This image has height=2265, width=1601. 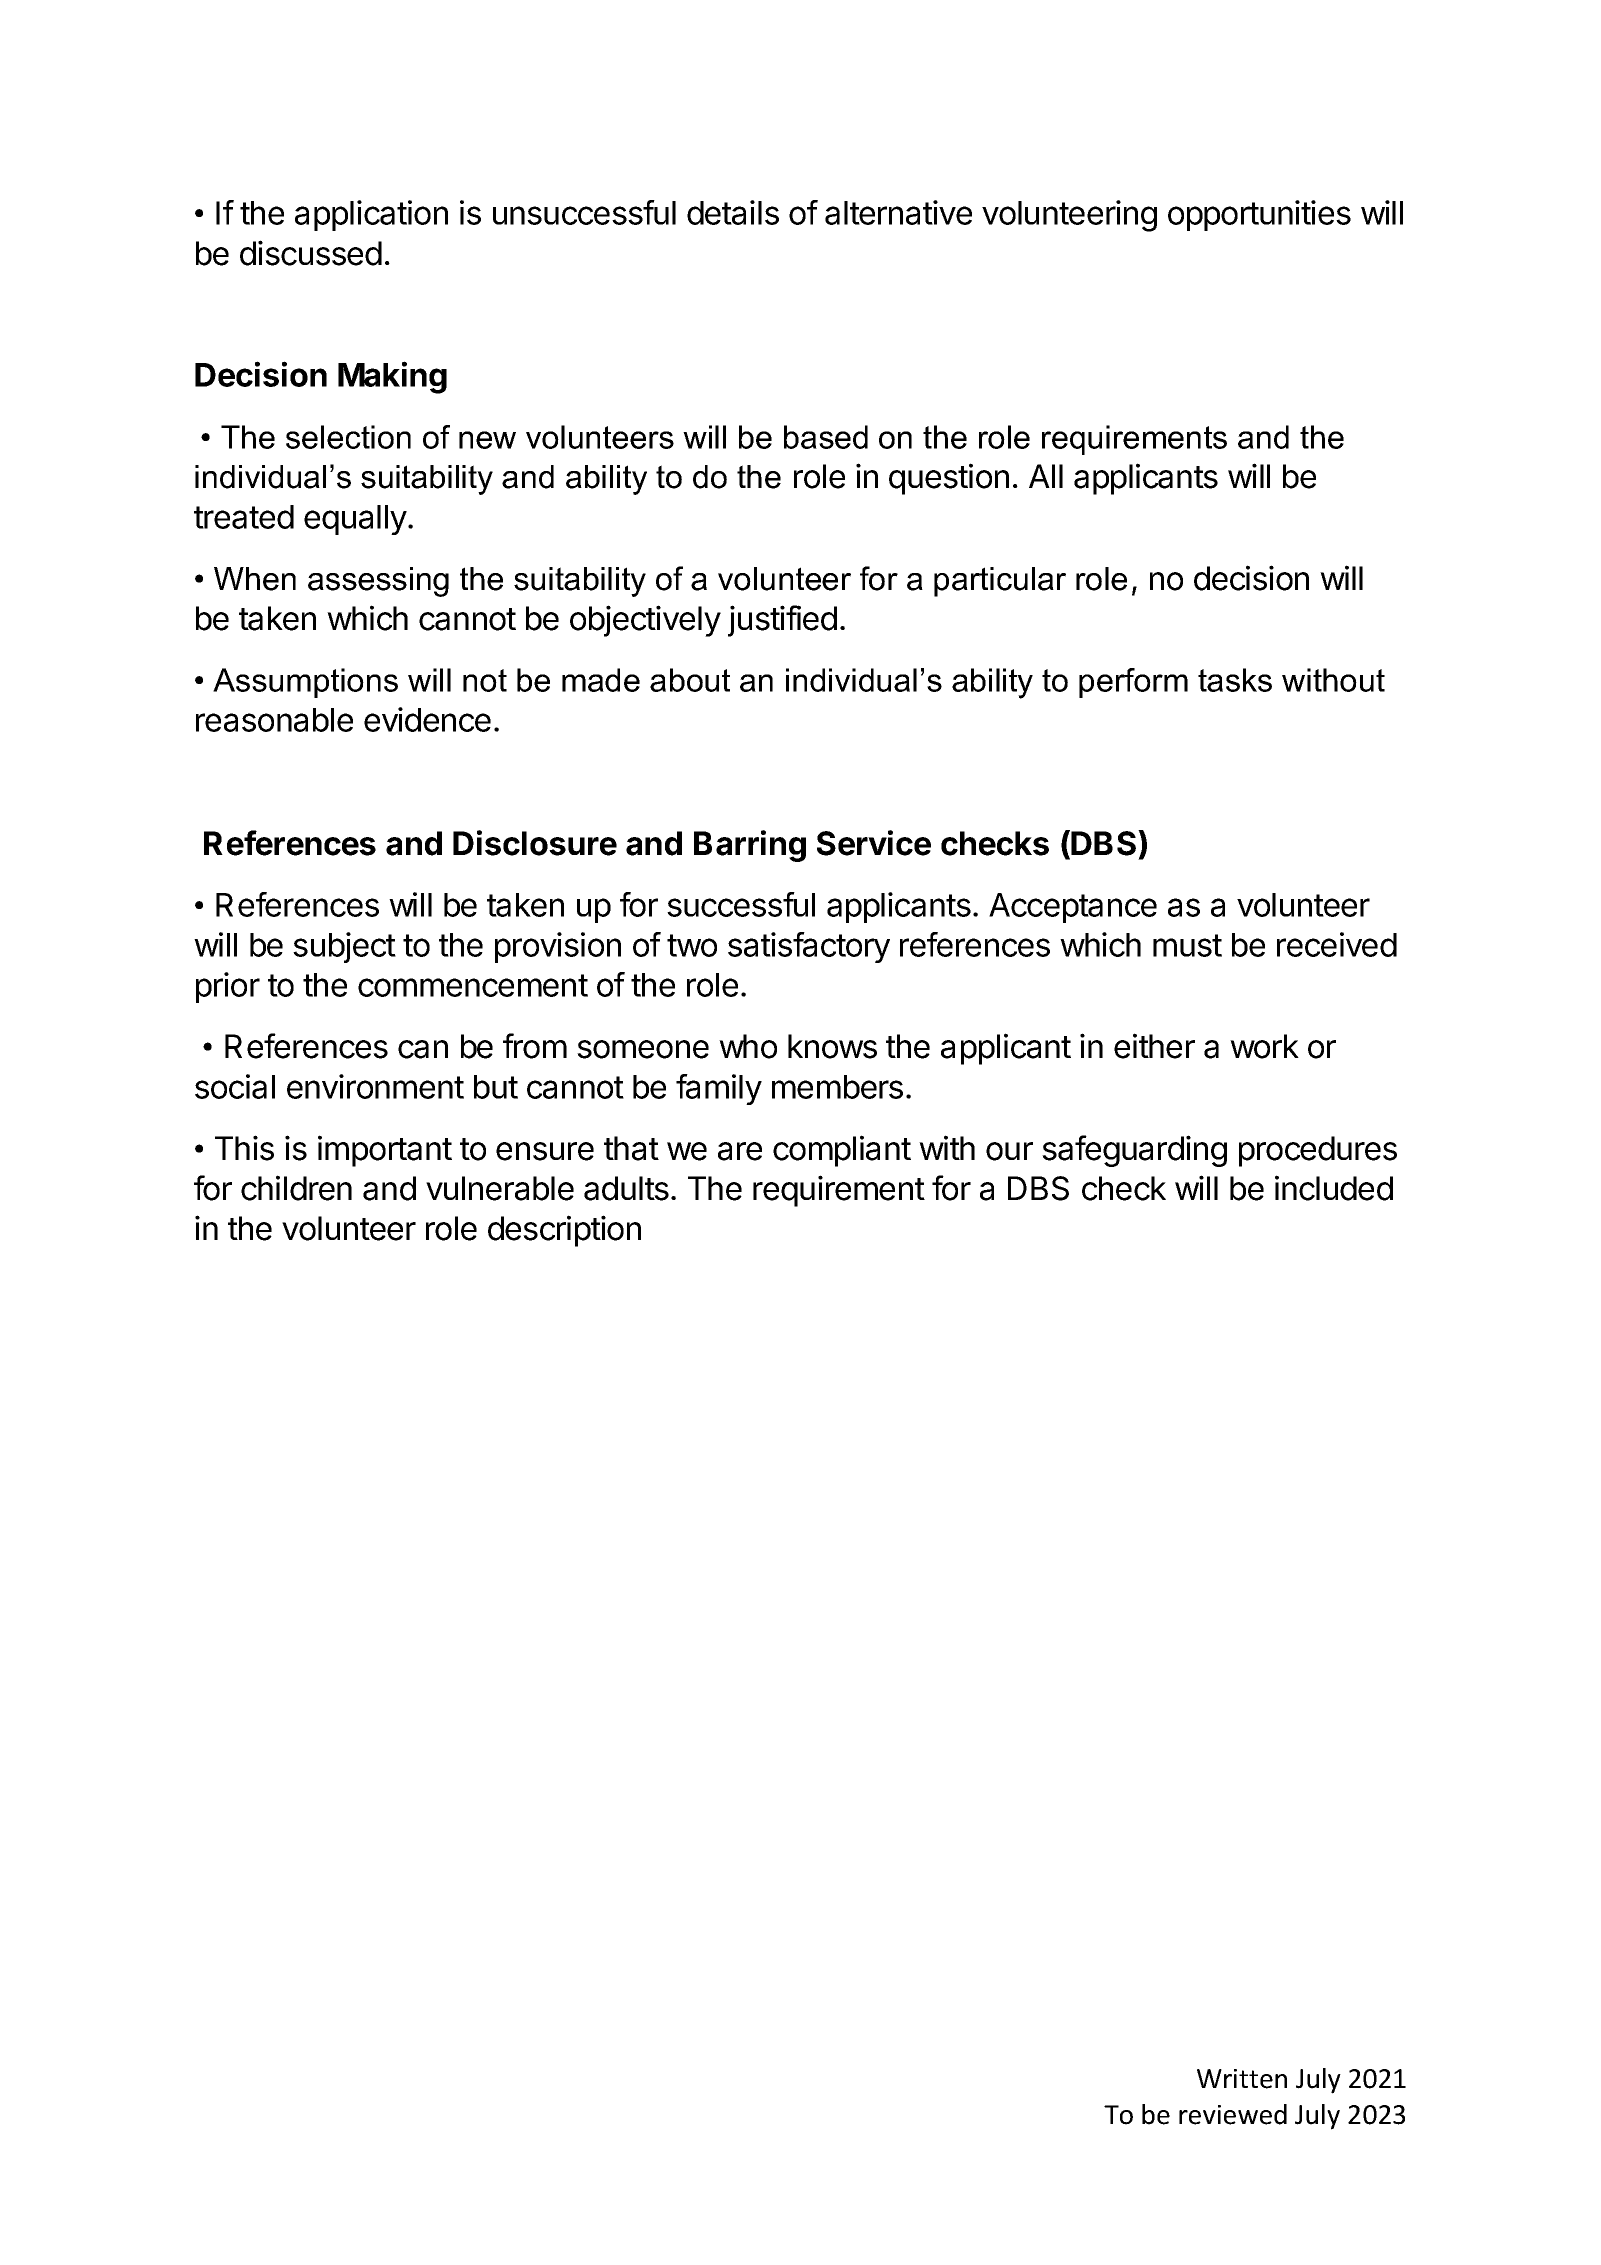 What do you see at coordinates (750, 846) in the image?
I see `Barring` at bounding box center [750, 846].
